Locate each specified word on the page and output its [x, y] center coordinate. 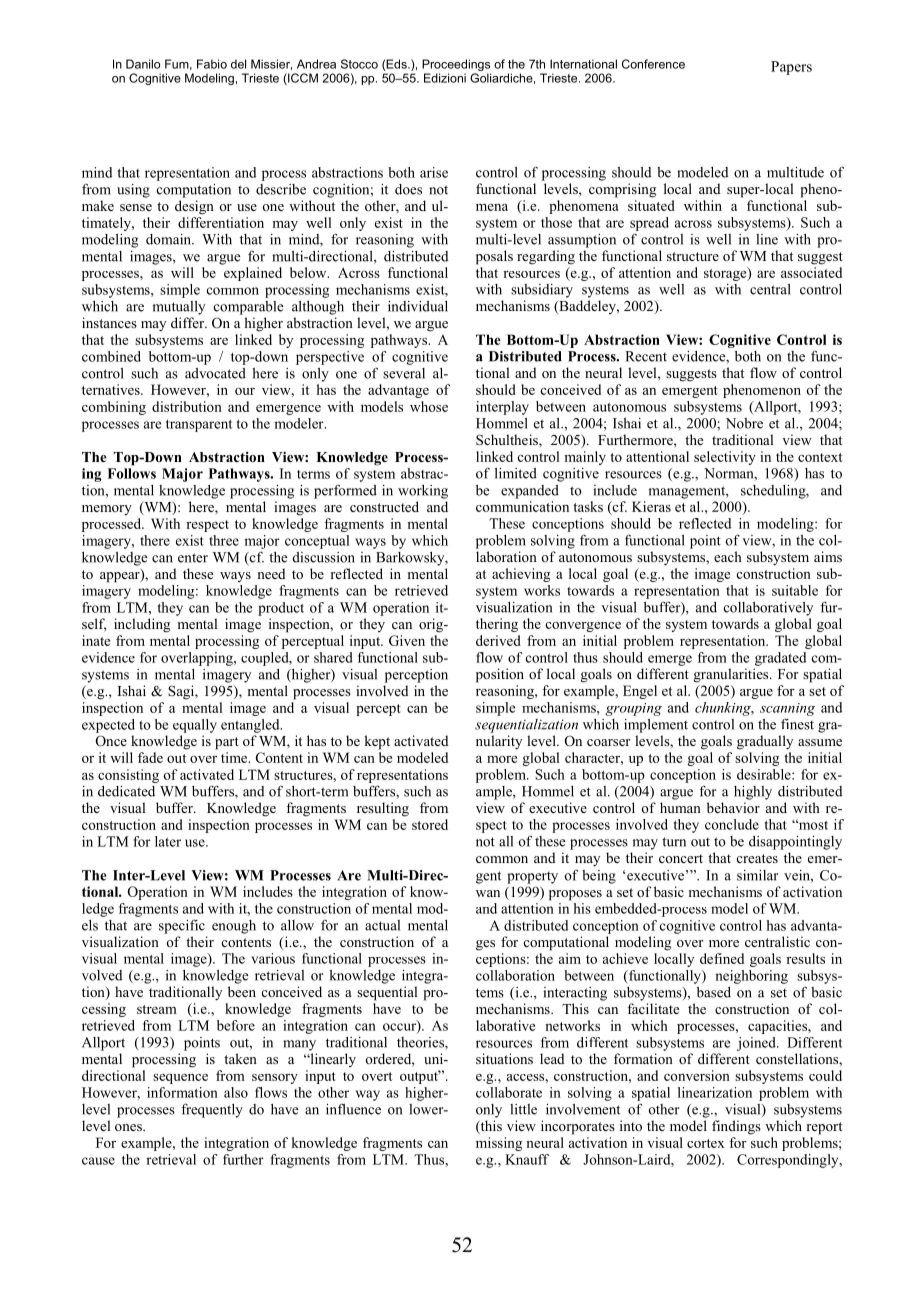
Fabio [212, 64]
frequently [212, 1110]
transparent [199, 426]
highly [753, 793]
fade [150, 757]
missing [499, 1144]
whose [429, 406]
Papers [791, 68]
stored [430, 824]
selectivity [725, 458]
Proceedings [456, 65]
